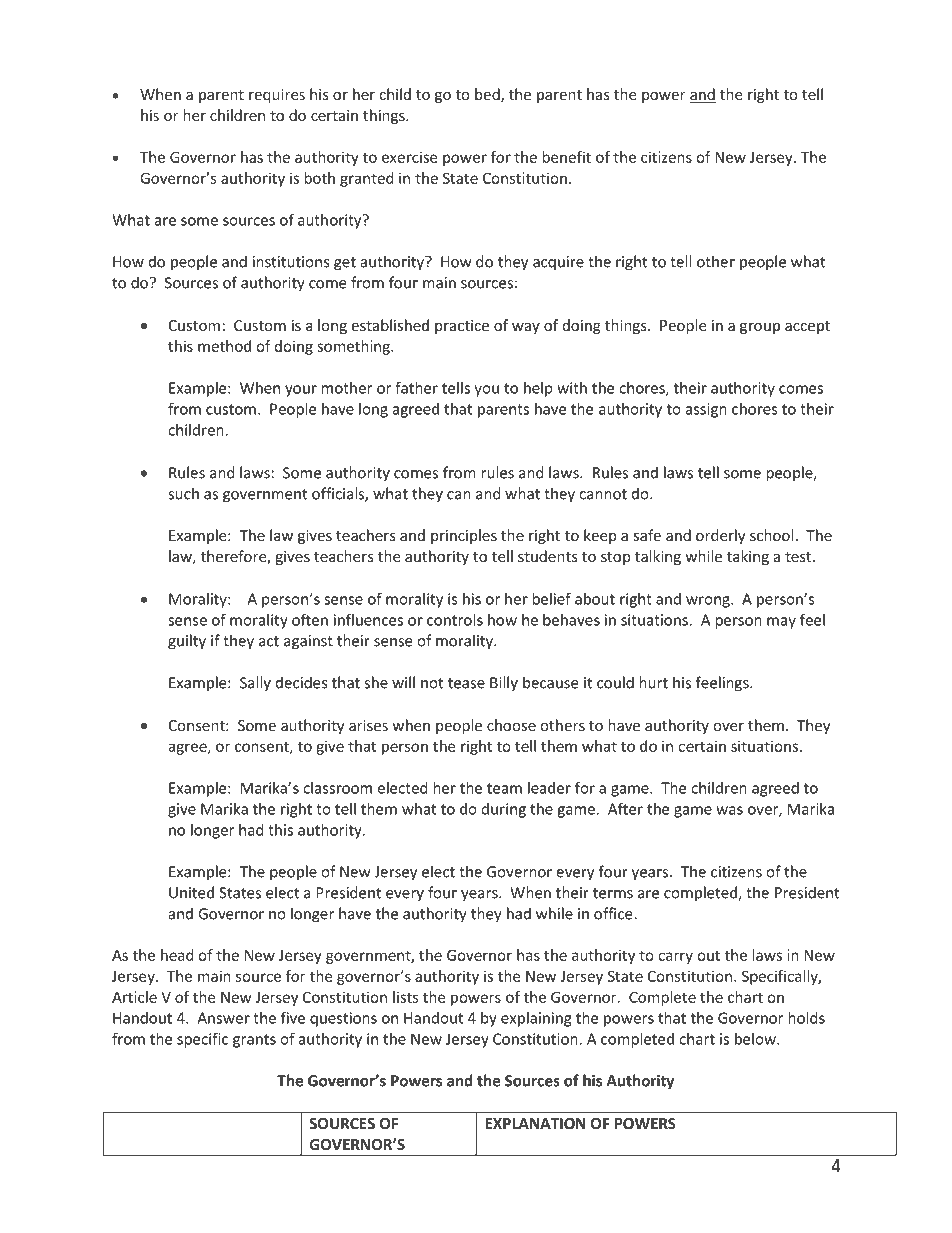 This screenshot has width=952, height=1233. Describe the element at coordinates (535, 1123) in the screenshot. I see `EXPLANATION` at that location.
